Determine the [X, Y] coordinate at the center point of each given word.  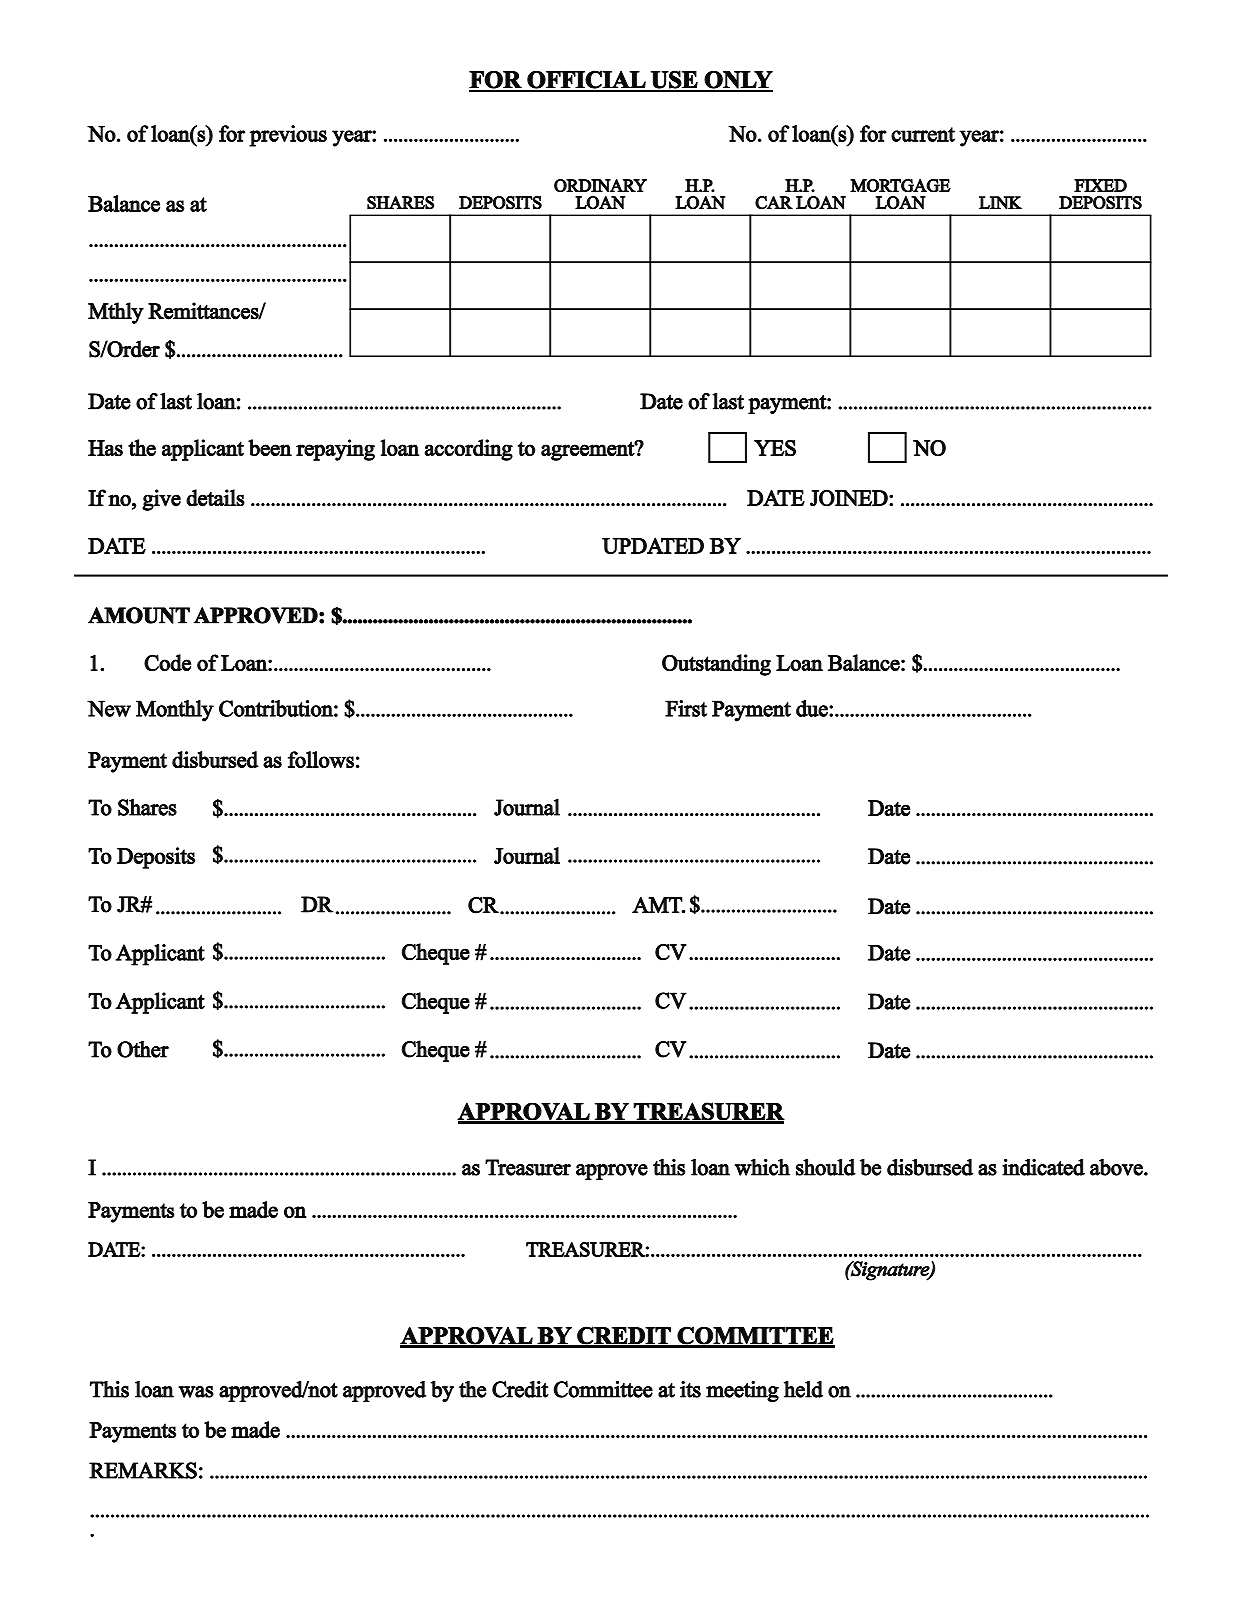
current [923, 134]
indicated [1043, 1167]
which [762, 1167]
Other [143, 1049]
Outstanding [716, 665]
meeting [742, 1391]
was [196, 1392]
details [215, 498]
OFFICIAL [586, 80]
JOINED [850, 498]
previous [288, 136]
